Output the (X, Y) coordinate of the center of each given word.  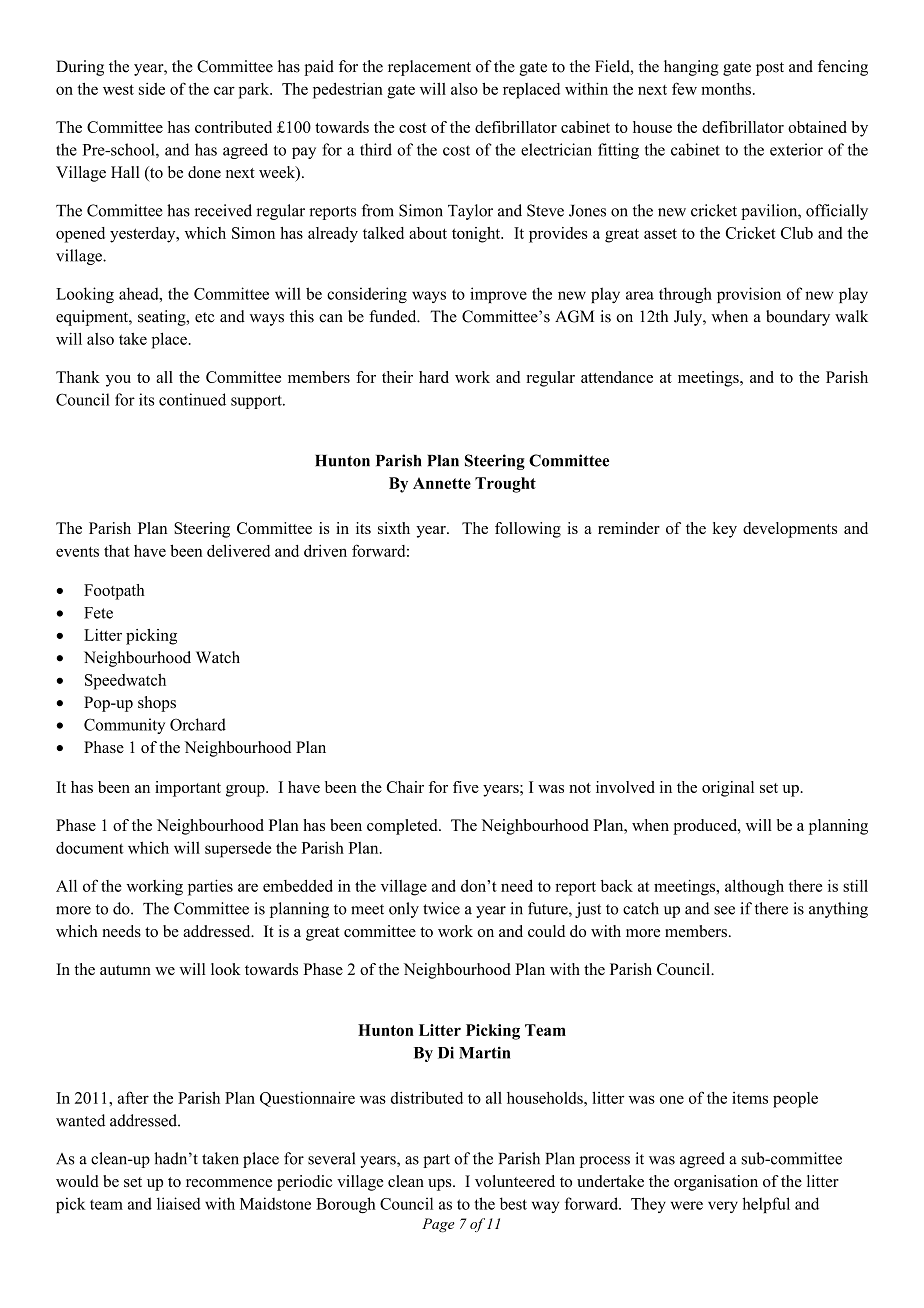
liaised (179, 1203)
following (528, 530)
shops (157, 704)
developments (790, 530)
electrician (556, 149)
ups (441, 1185)
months (726, 89)
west (118, 89)
